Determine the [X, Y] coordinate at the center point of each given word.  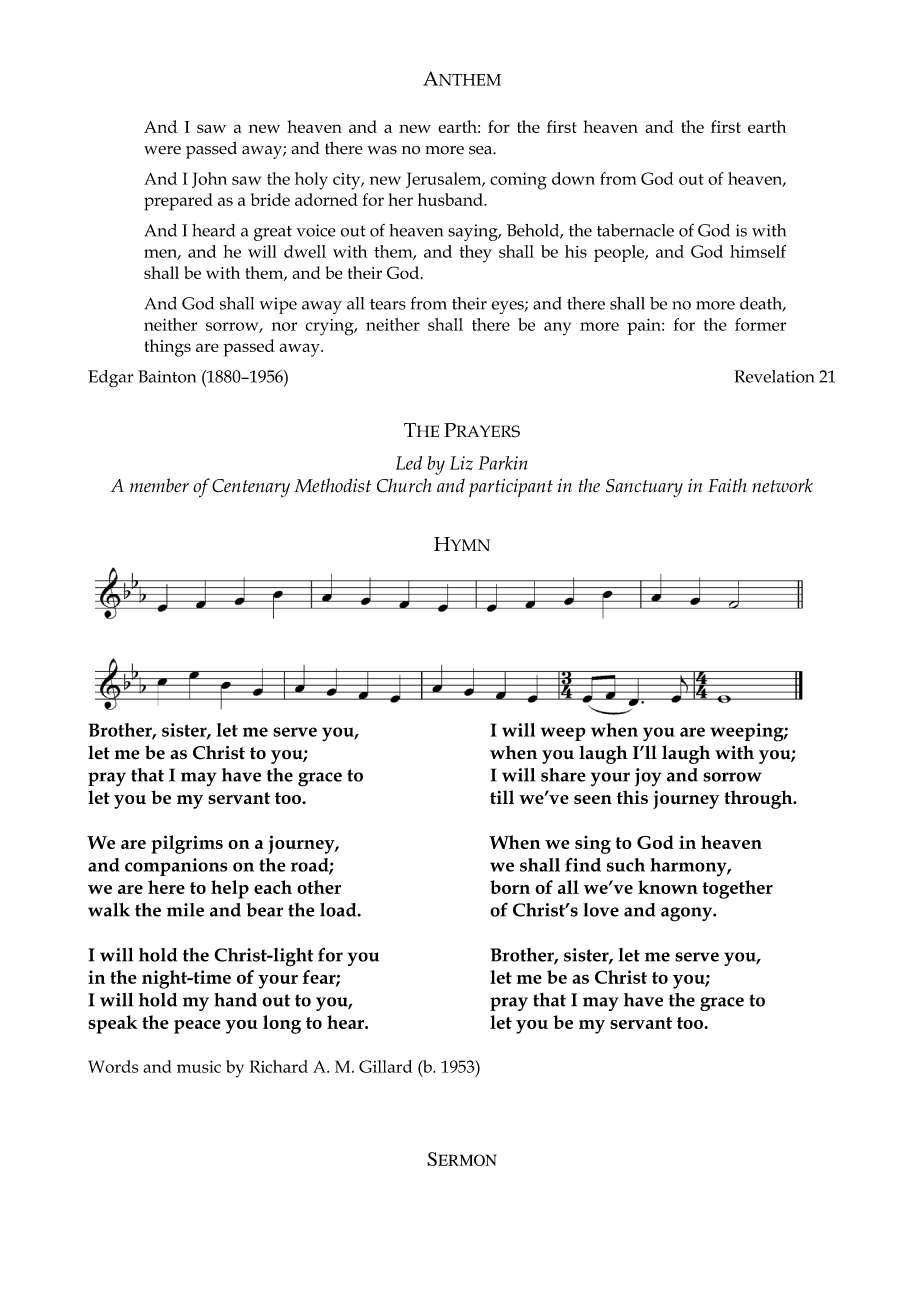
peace [197, 1027]
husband [451, 199]
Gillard [385, 1066]
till [502, 797]
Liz [461, 463]
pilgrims [187, 844]
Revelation [774, 376]
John [209, 180]
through [759, 799]
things [168, 348]
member [159, 485]
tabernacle [635, 230]
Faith [727, 485]
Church [404, 485]
